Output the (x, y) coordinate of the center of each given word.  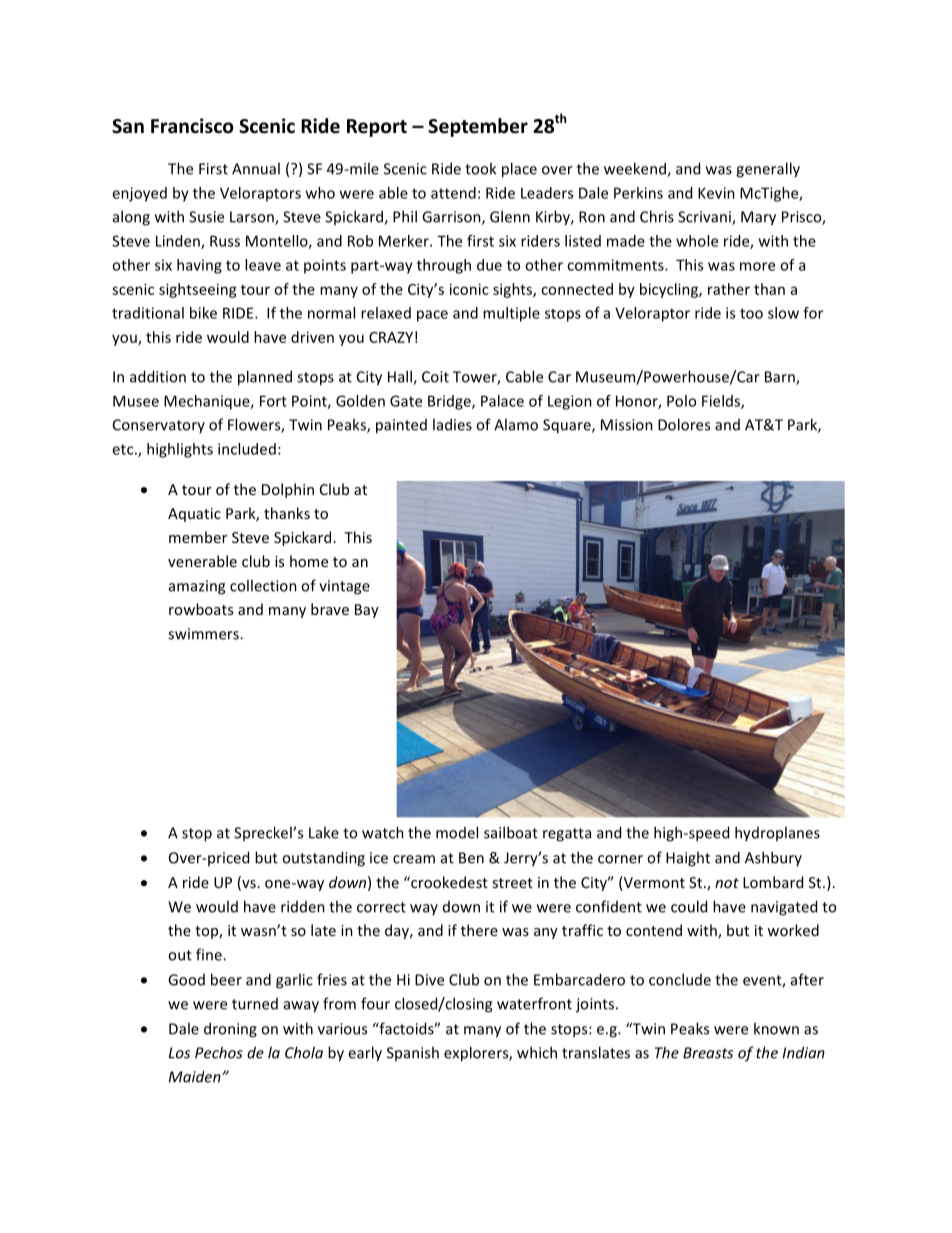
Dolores (684, 424)
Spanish (413, 1053)
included (247, 449)
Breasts (708, 1053)
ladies (452, 424)
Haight (688, 859)
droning (230, 1030)
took (480, 168)
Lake (324, 832)
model (457, 832)
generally (768, 170)
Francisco (192, 126)
